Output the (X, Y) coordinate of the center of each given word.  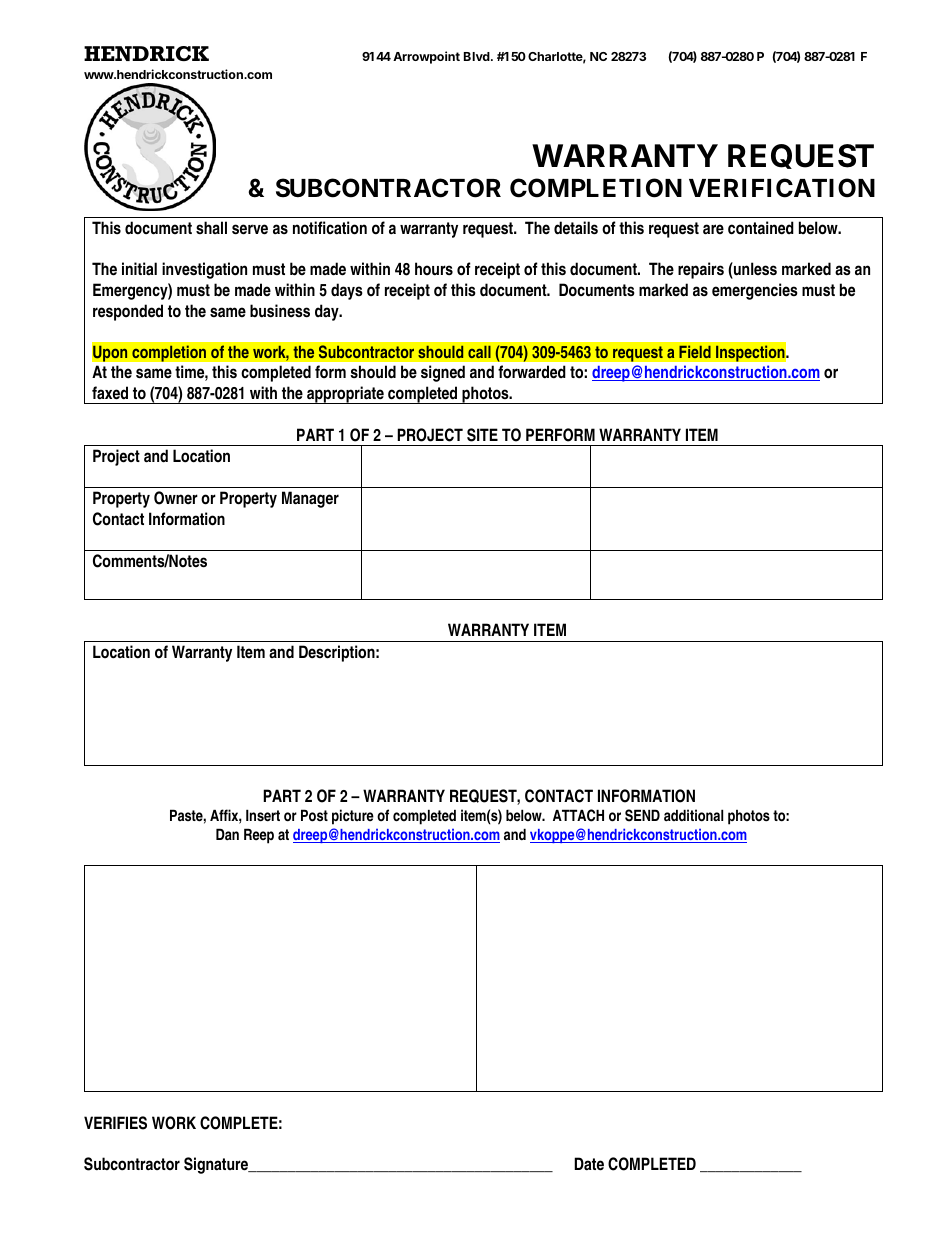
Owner (176, 498)
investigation (204, 270)
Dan (227, 834)
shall (211, 227)
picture (353, 817)
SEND (642, 815)
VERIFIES (115, 1123)
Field (695, 352)
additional (693, 815)
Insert (263, 815)
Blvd (478, 56)
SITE (482, 435)
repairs (701, 270)
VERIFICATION (782, 188)
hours (434, 268)
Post (314, 815)
